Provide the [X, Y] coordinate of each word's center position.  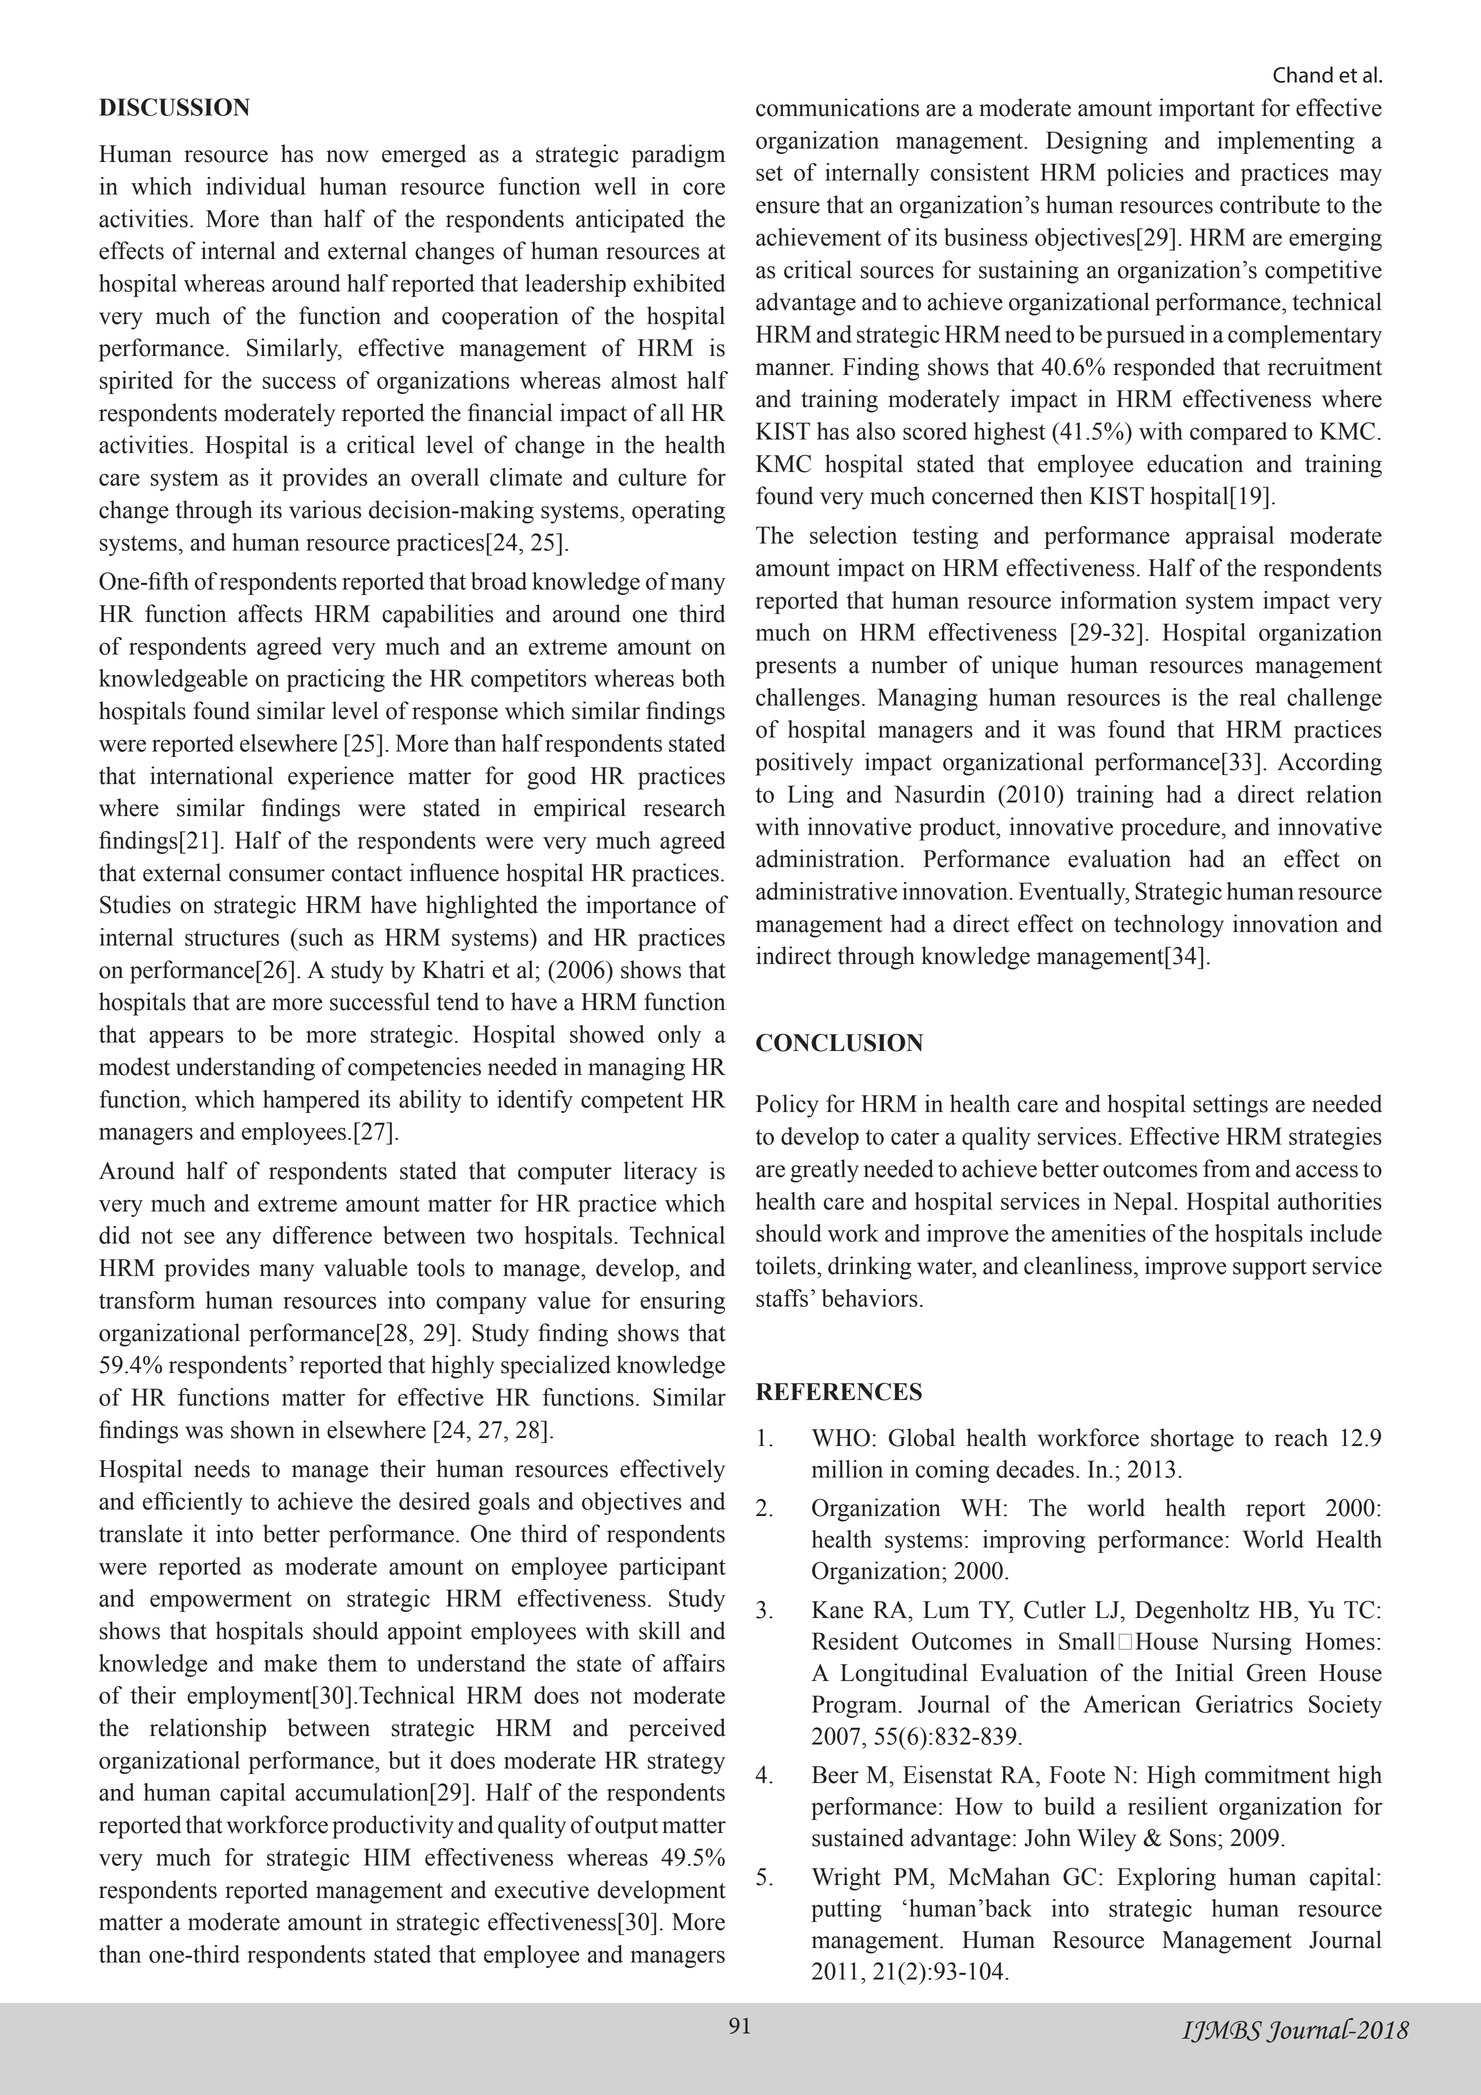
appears [186, 1039]
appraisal [1230, 537]
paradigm [678, 156]
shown [263, 1429]
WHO [841, 1438]
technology [1169, 926]
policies [1145, 174]
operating [678, 512]
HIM [387, 1857]
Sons [1194, 1838]
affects [270, 613]
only [679, 1036]
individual [256, 186]
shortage [1192, 1440]
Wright [846, 1879]
